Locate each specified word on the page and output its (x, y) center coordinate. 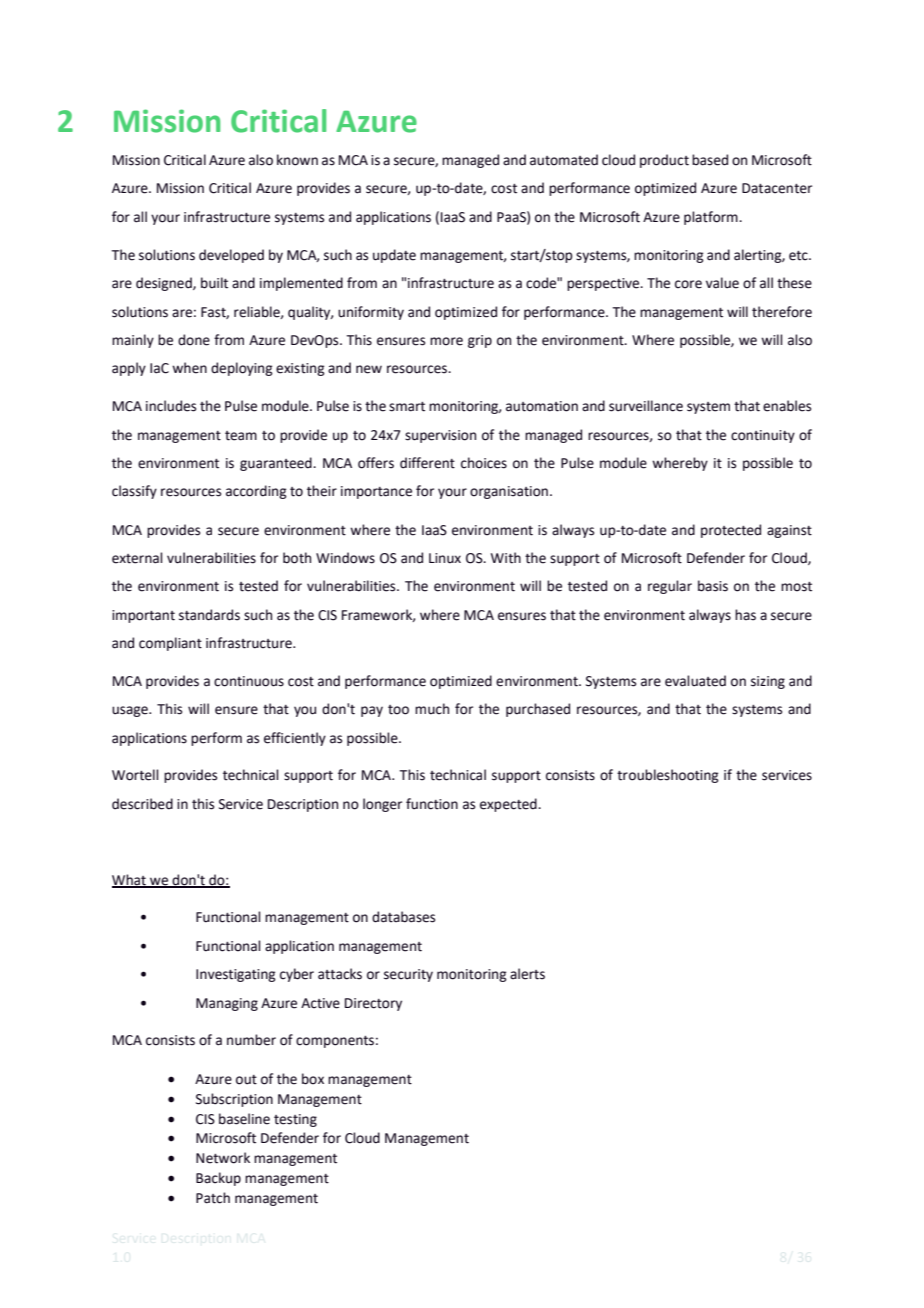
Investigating (236, 975)
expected (509, 805)
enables (787, 406)
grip (480, 341)
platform (712, 218)
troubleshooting (668, 776)
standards (209, 615)
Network (223, 1158)
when (189, 368)
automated (564, 160)
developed (231, 256)
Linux (445, 558)
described (142, 804)
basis (713, 586)
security (408, 975)
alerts (527, 974)
